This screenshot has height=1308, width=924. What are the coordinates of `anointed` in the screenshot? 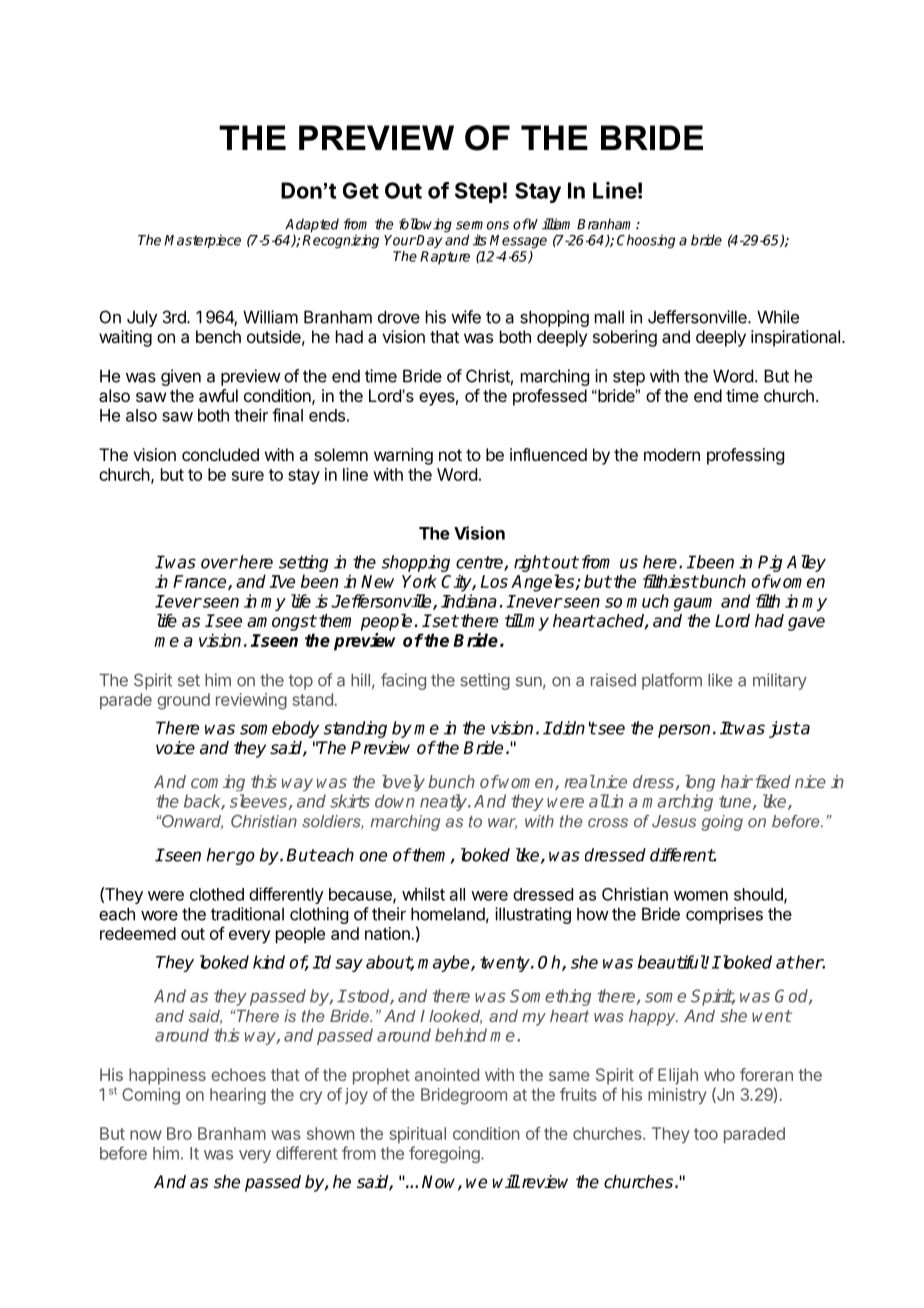 It's located at (447, 1074).
